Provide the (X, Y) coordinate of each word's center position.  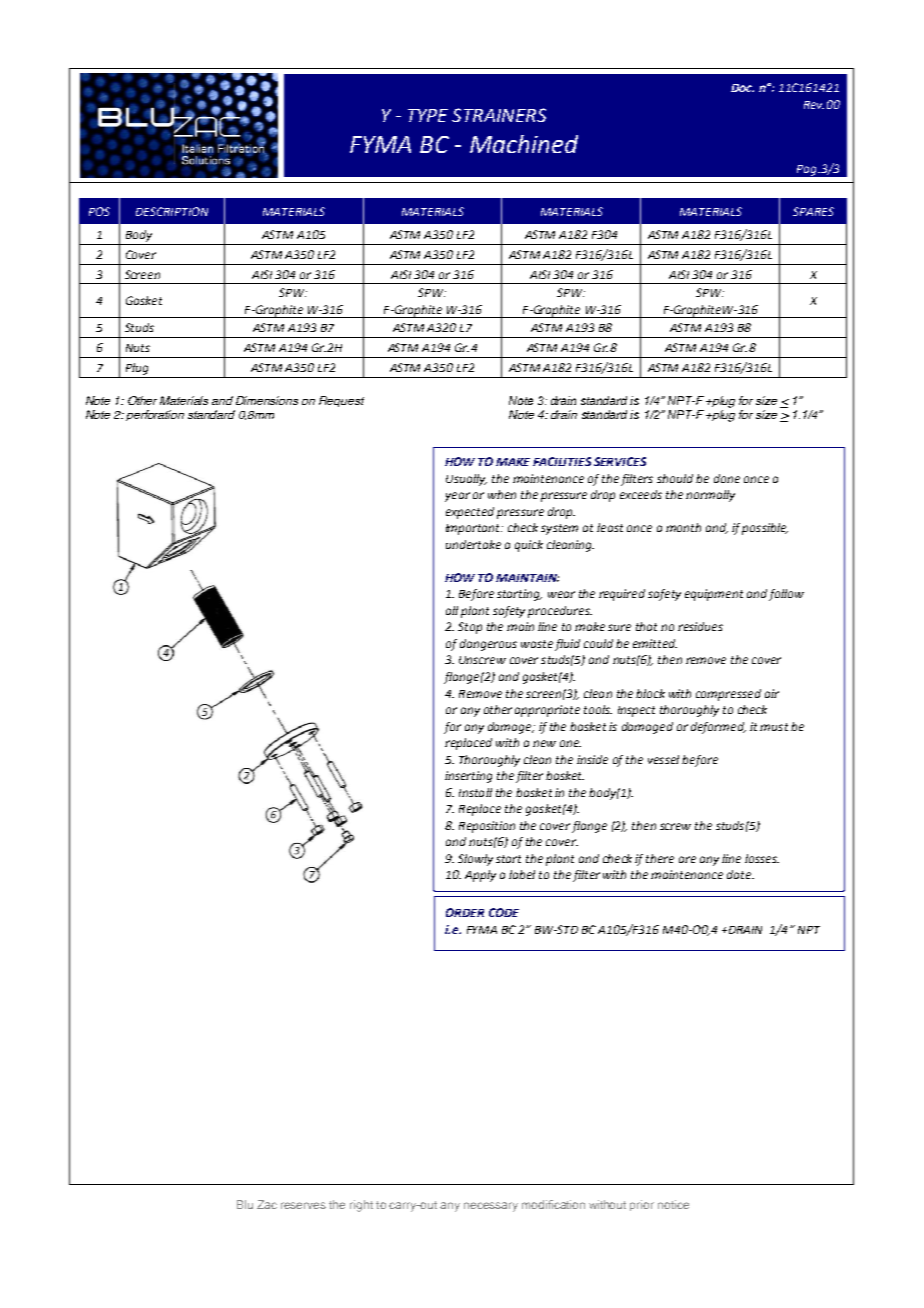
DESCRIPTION (172, 211)
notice (673, 1204)
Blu (245, 1204)
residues (700, 626)
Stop (470, 628)
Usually (466, 480)
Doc (742, 88)
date (740, 874)
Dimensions (267, 400)
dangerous (488, 645)
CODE (504, 912)
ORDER (465, 912)
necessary (491, 1207)
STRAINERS (499, 115)
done (727, 478)
